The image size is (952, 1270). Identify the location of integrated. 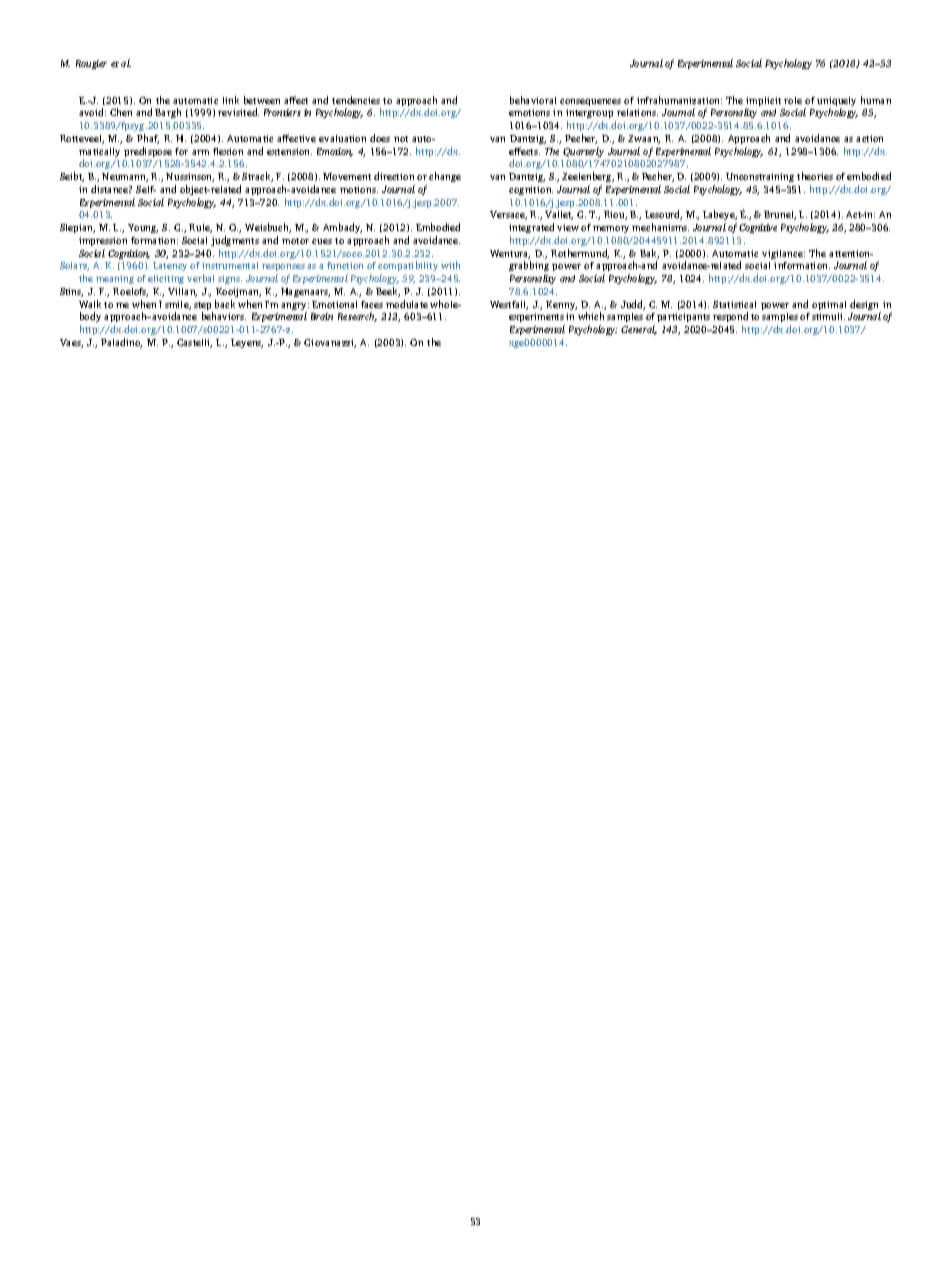
(531, 228).
